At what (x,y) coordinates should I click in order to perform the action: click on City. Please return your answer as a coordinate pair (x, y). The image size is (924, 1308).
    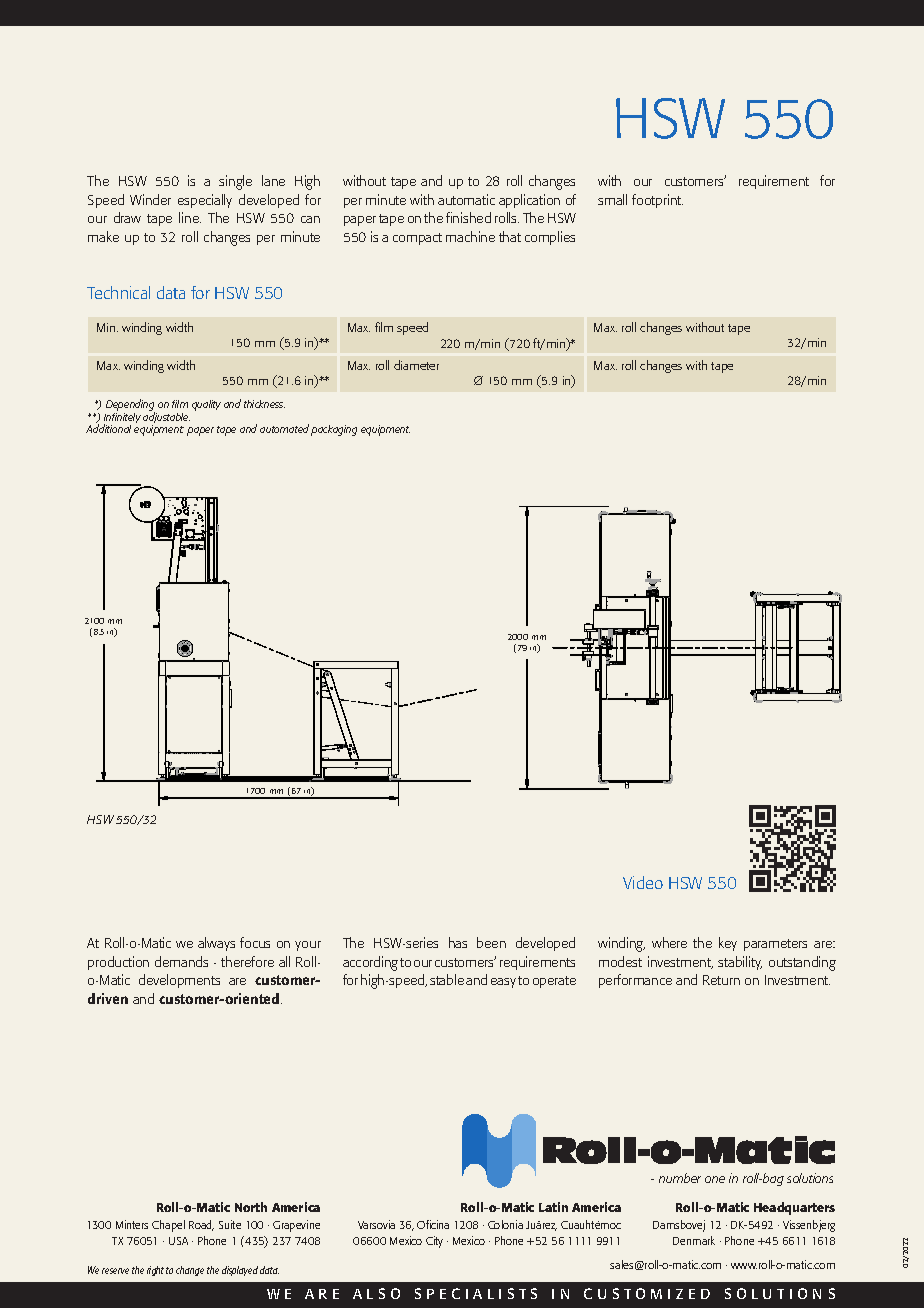
    Looking at the image, I should click on (434, 1242).
